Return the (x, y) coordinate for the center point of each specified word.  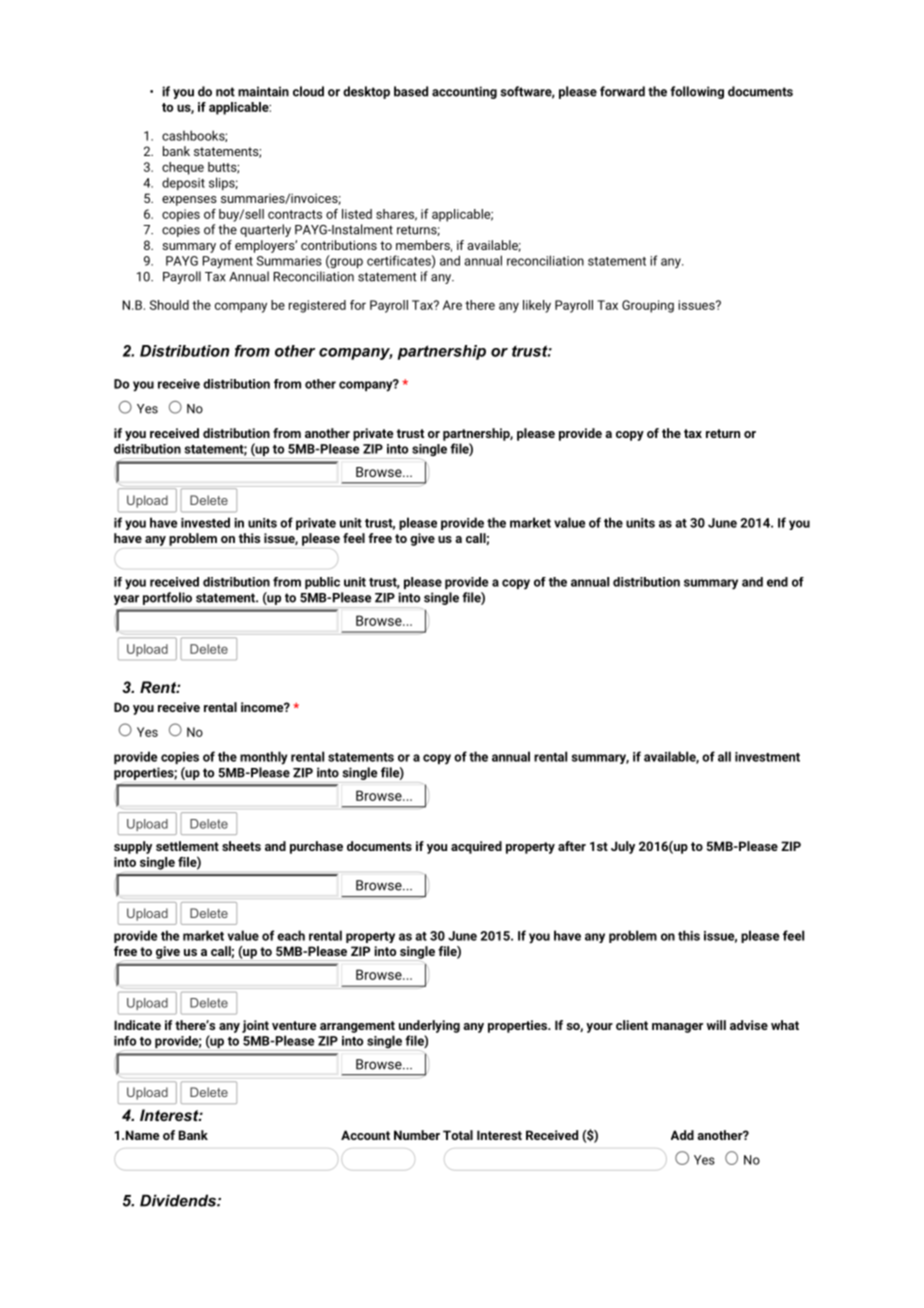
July (623, 847)
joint (255, 1026)
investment (767, 757)
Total (458, 1135)
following (697, 92)
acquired (476, 847)
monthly (264, 758)
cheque (183, 168)
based (411, 91)
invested (205, 522)
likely (537, 306)
